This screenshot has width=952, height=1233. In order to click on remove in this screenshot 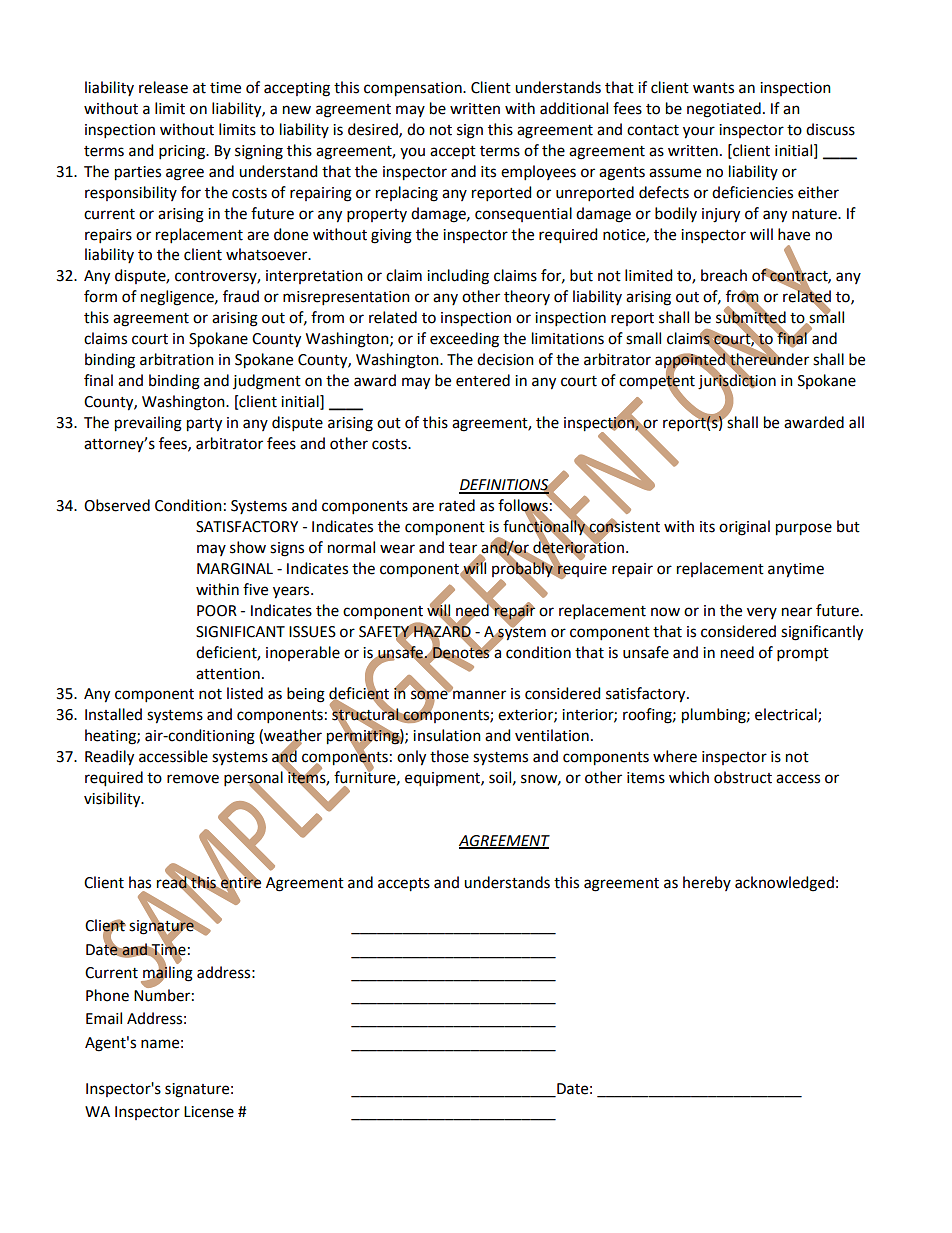, I will do `click(193, 779)`.
